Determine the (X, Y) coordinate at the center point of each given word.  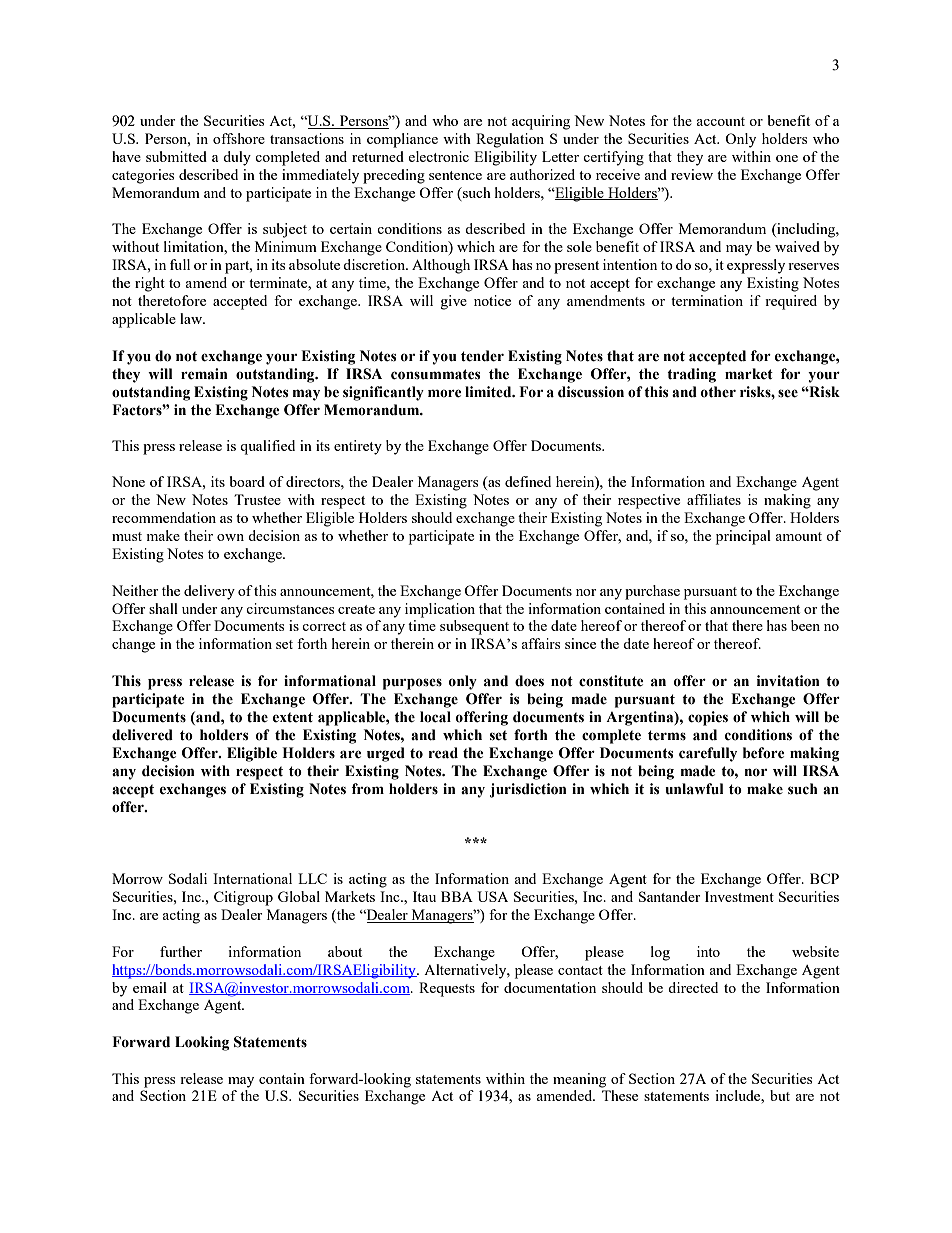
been (805, 625)
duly (237, 158)
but (780, 1095)
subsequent (474, 627)
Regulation (510, 140)
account (720, 121)
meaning (579, 1080)
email (150, 987)
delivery (209, 592)
